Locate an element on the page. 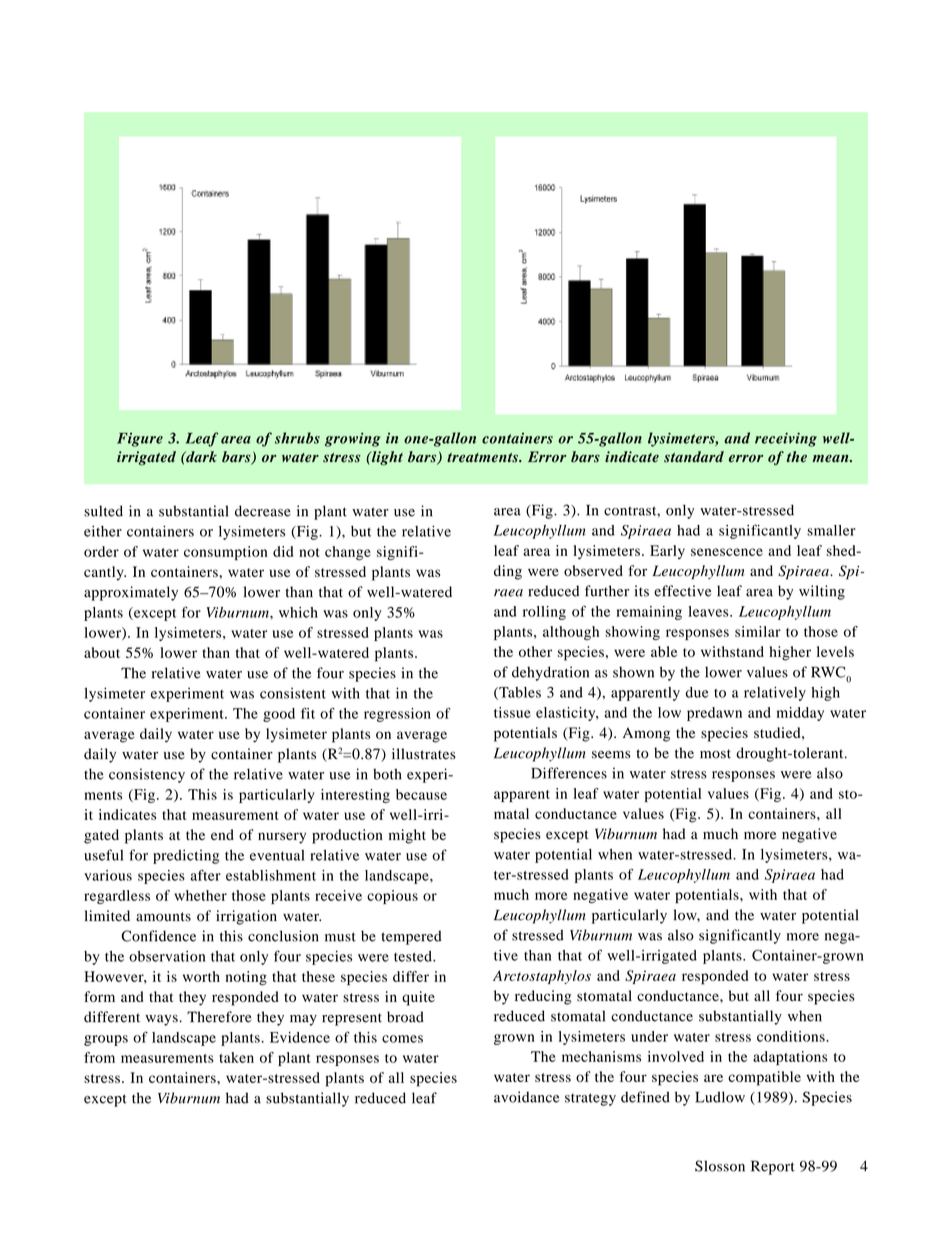 The width and height of the document is (952, 1233). amounts is located at coordinates (163, 917).
